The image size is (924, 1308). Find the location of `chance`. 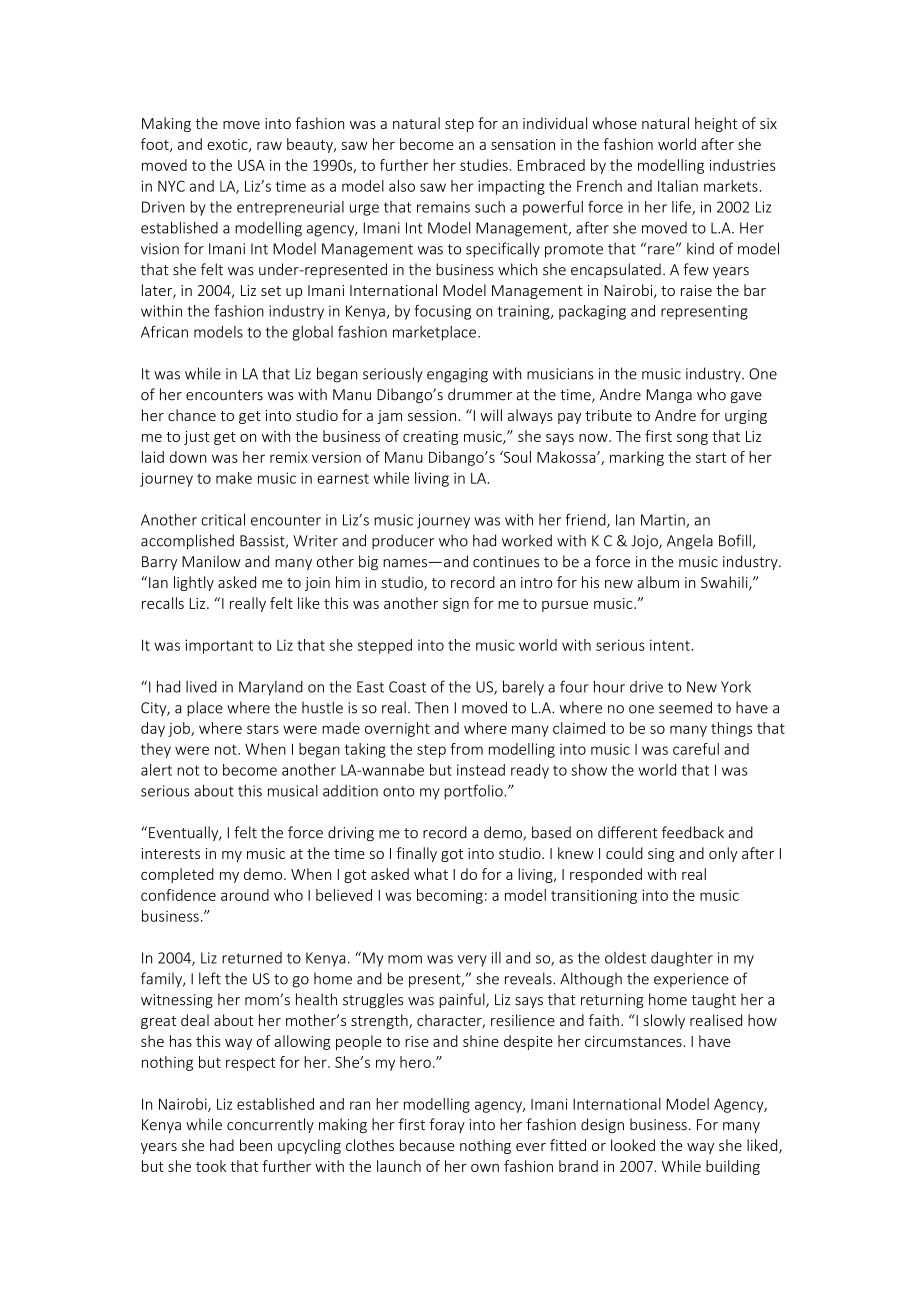

chance is located at coordinates (192, 415).
